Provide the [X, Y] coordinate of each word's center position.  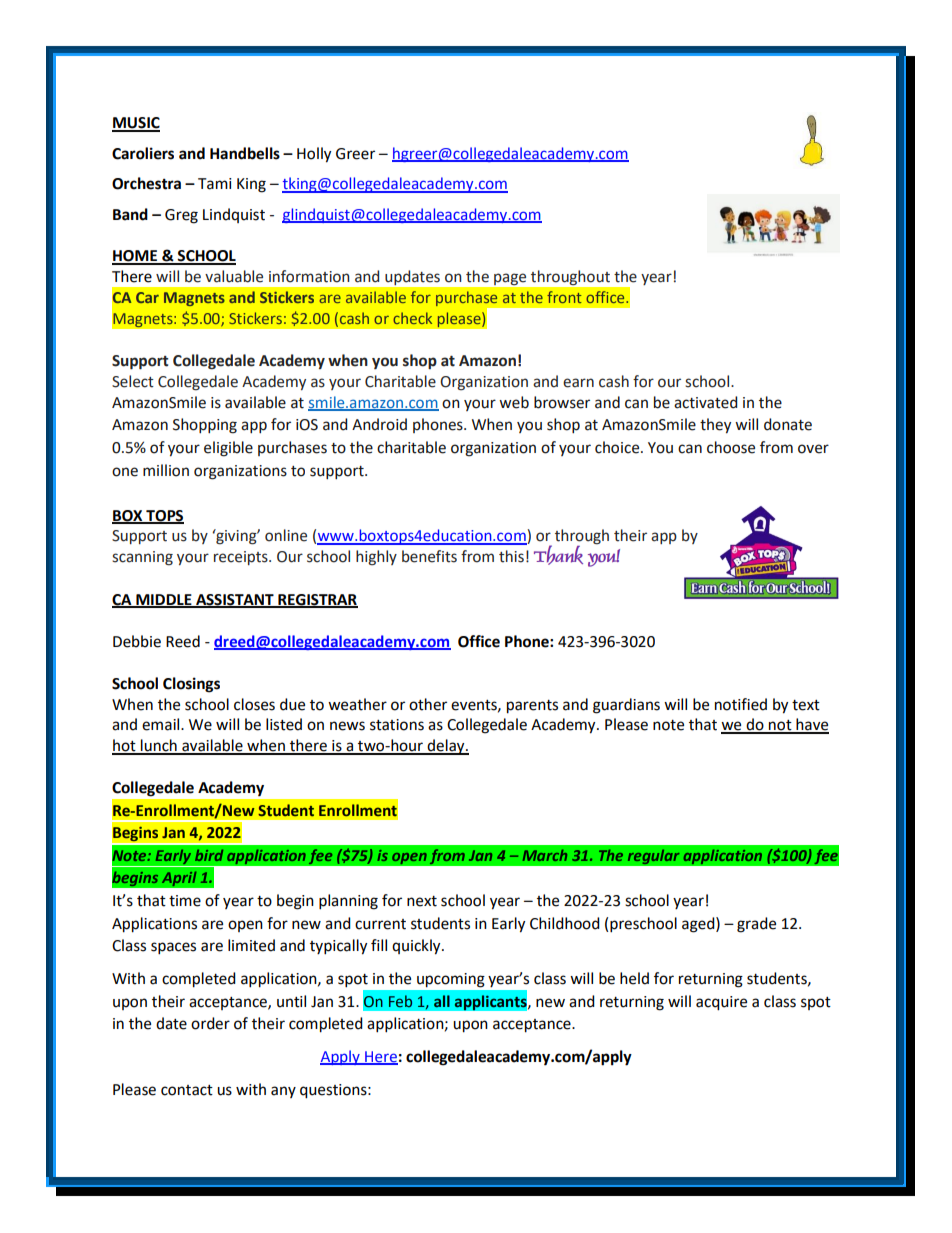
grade [756, 925]
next [422, 901]
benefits [429, 556]
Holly [314, 155]
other [428, 704]
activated [705, 402]
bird [209, 855]
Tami [215, 184]
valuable [234, 276]
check [412, 318]
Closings [191, 685]
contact [187, 1090]
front [564, 297]
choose [731, 447]
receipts [242, 558]
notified [741, 704]
